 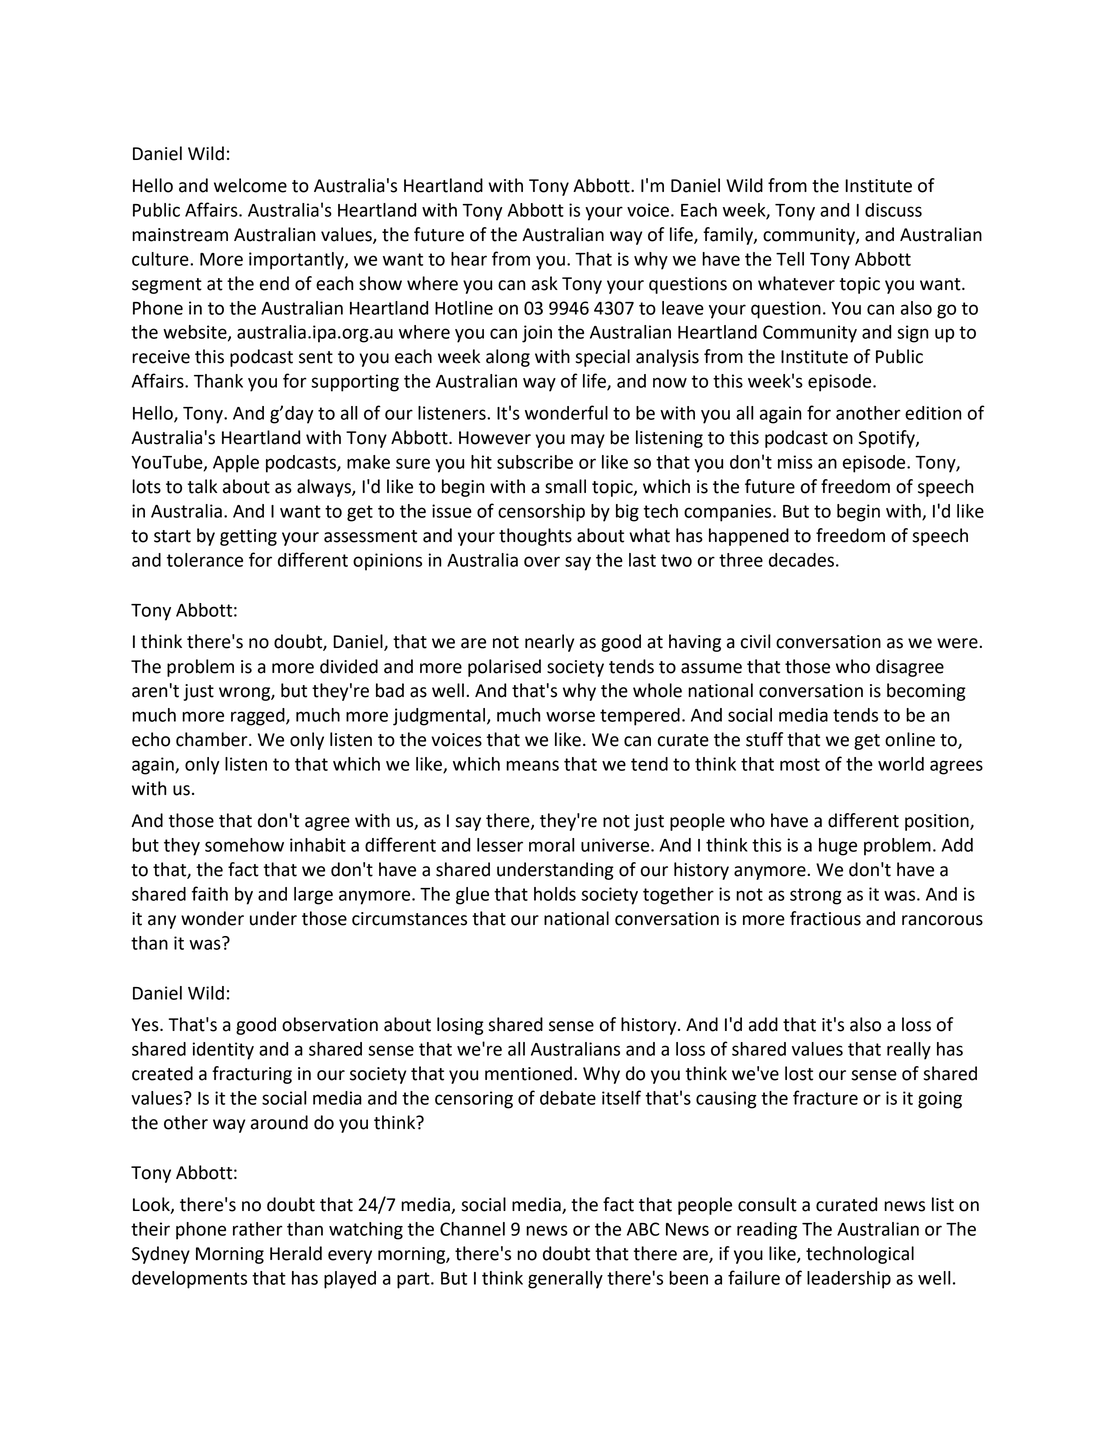 I want to click on leadership, so click(x=849, y=1280).
